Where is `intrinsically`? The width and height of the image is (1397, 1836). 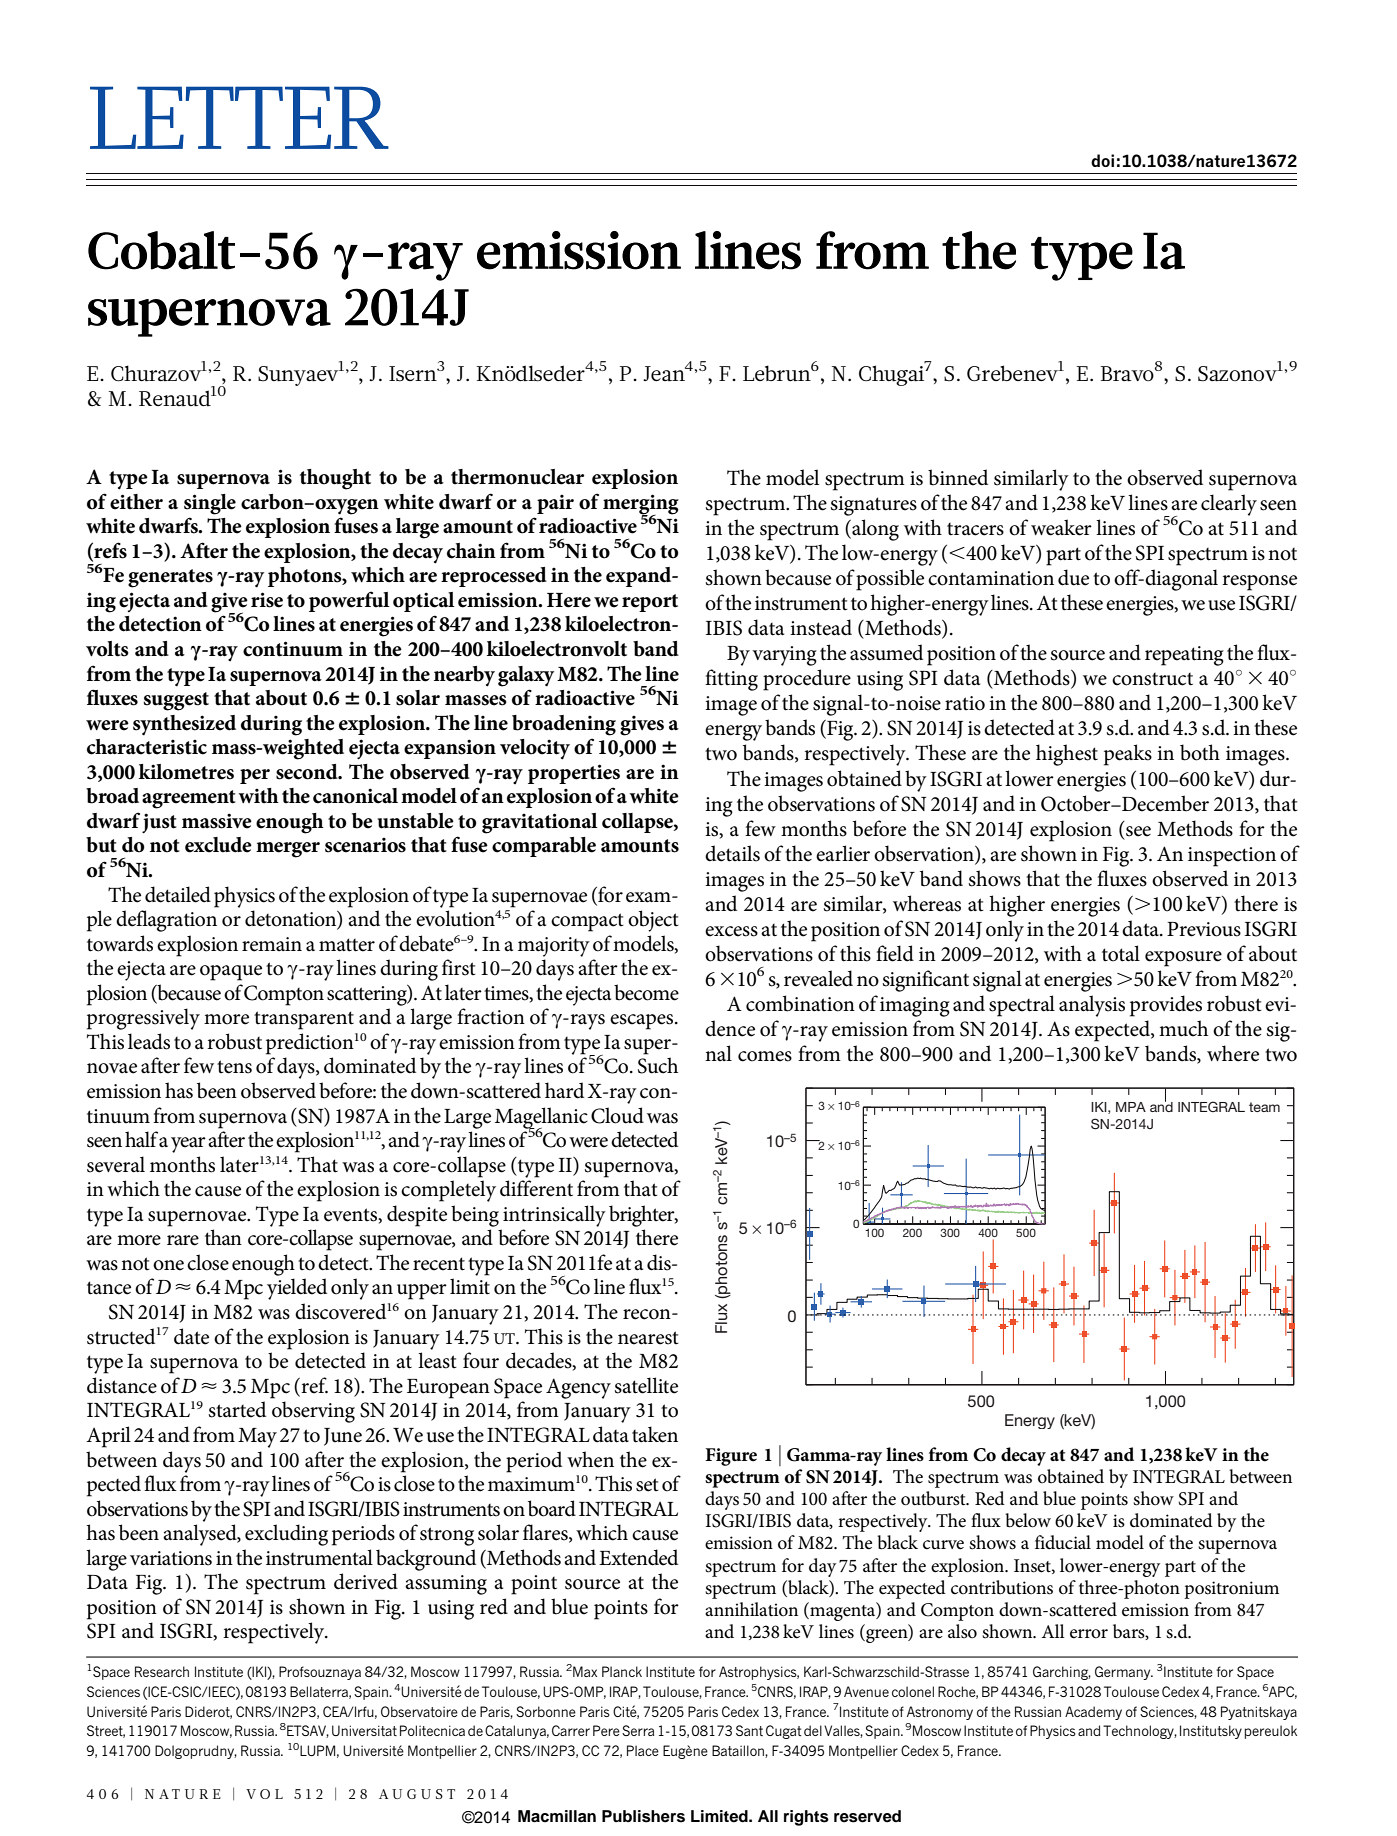 intrinsically is located at coordinates (554, 1216).
